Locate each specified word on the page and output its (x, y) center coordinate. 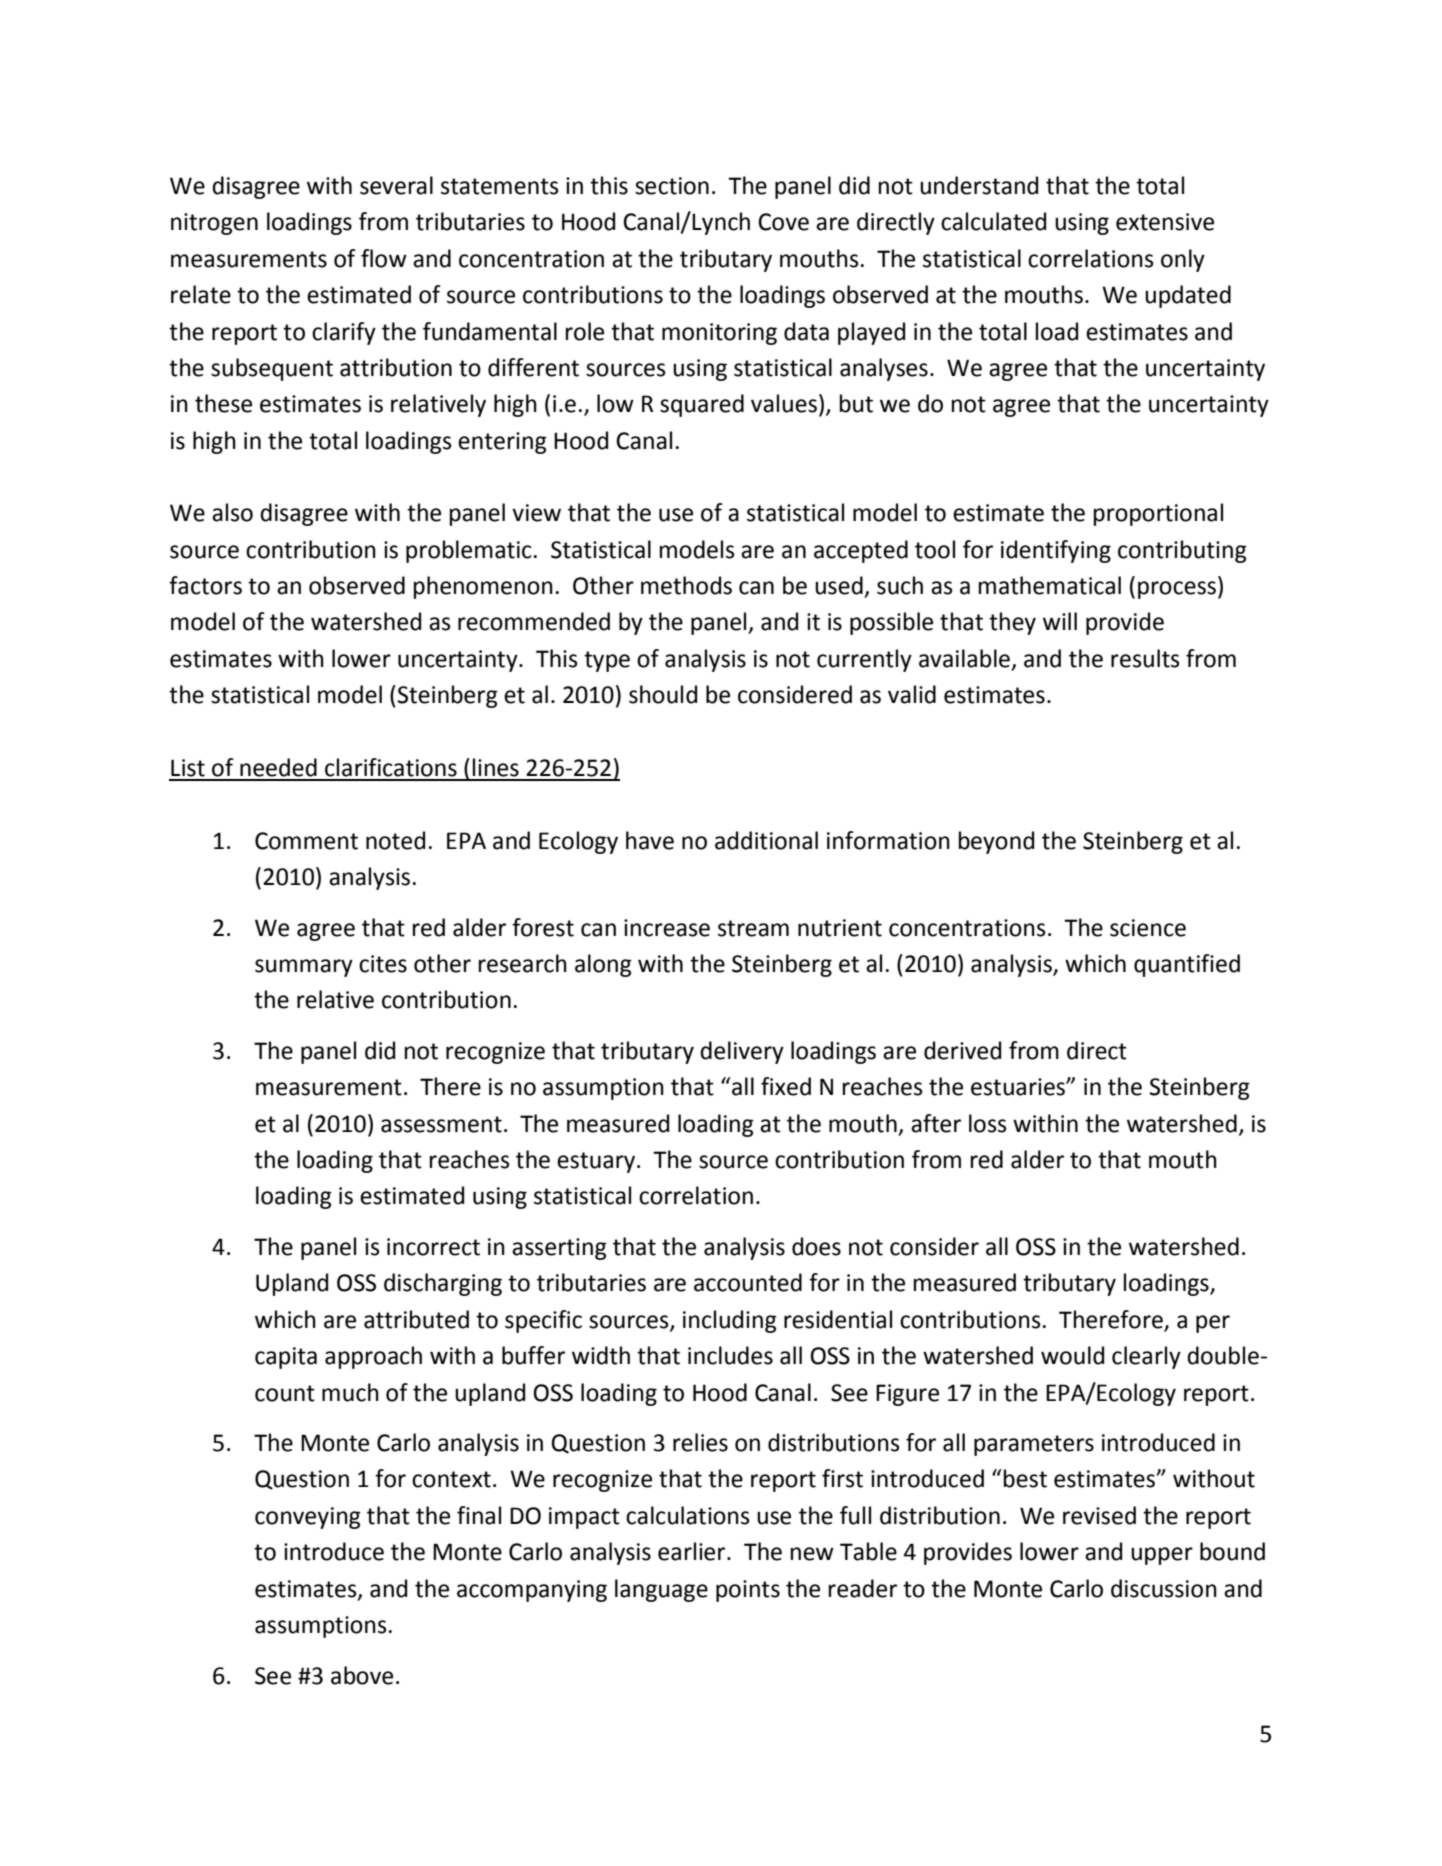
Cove (783, 222)
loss (988, 1123)
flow (384, 258)
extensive (1165, 222)
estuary (596, 1162)
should (663, 694)
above (362, 1675)
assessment (441, 1124)
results (1145, 658)
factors (205, 585)
